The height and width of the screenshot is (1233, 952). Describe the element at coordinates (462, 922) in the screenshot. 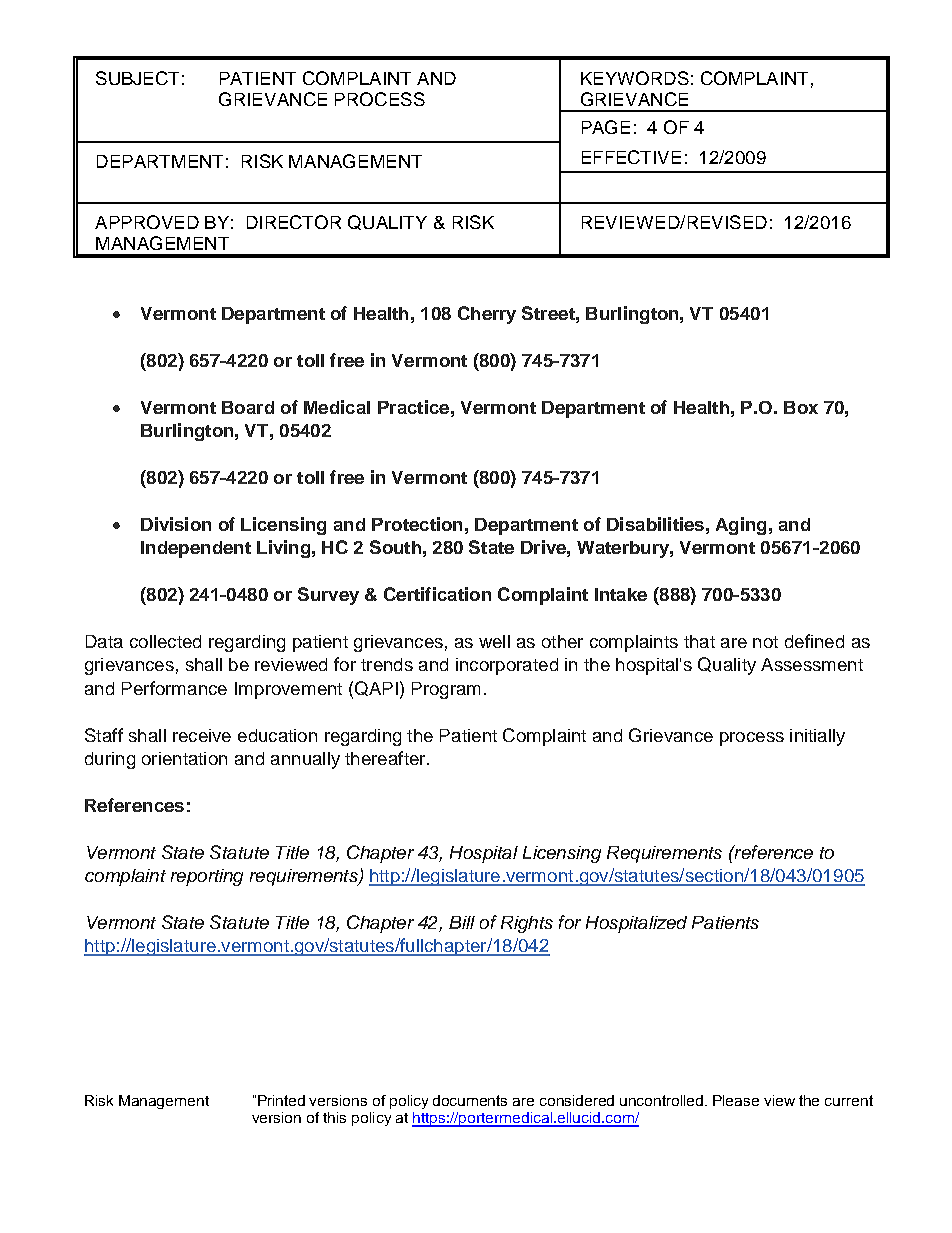

I see `Bill` at that location.
